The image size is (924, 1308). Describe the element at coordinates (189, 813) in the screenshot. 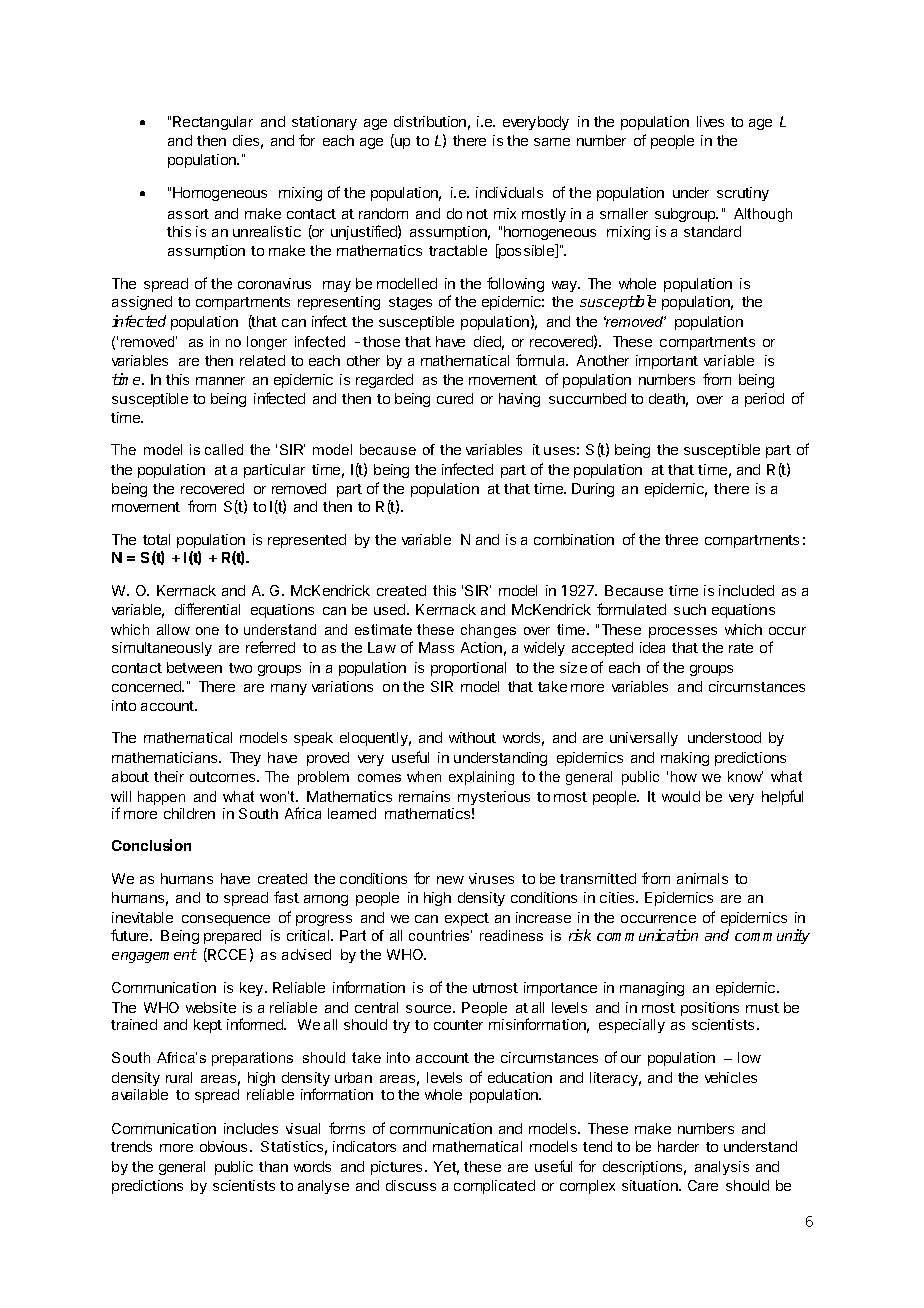

I see `children` at that location.
